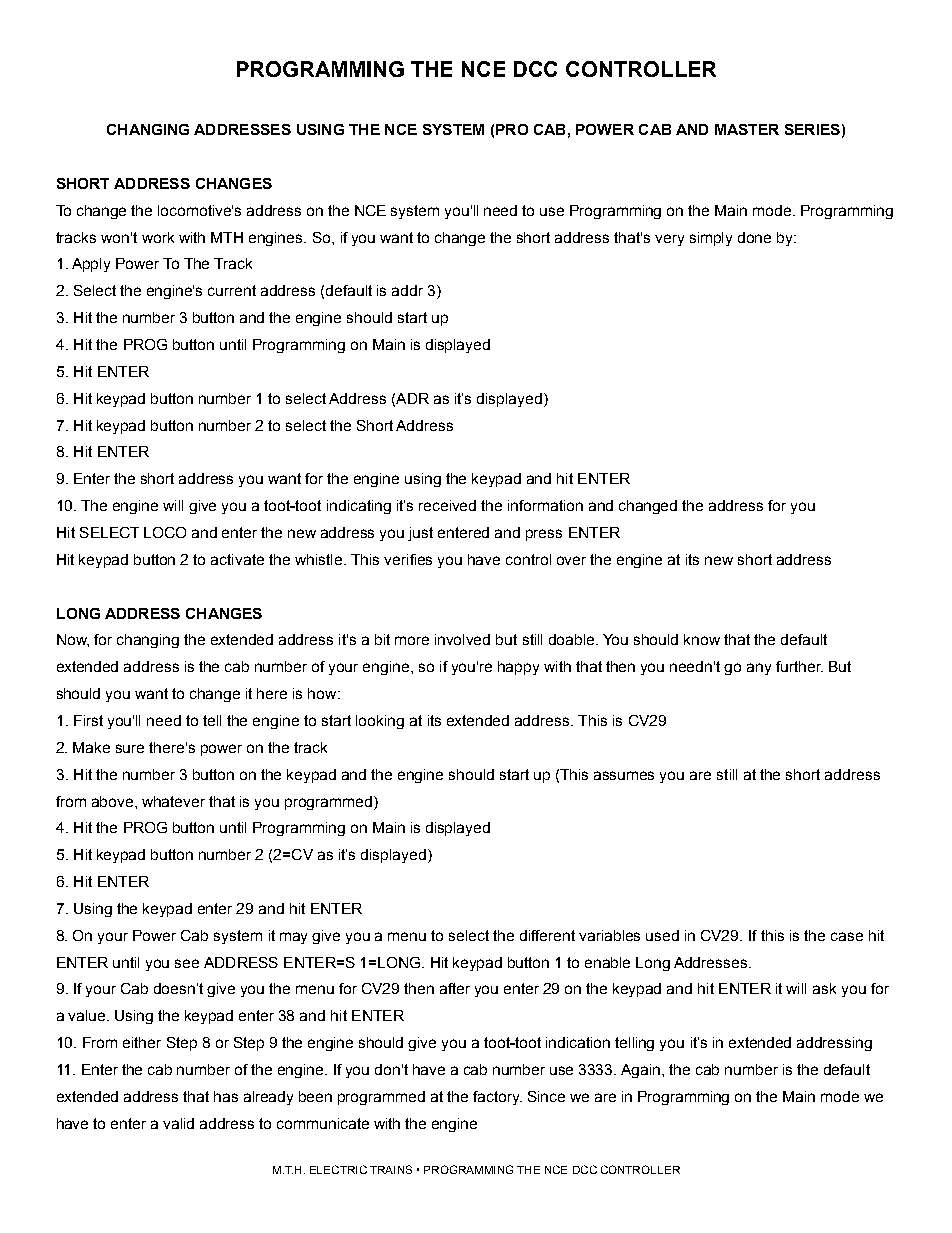 Image resolution: width=952 pixels, height=1233 pixels. Describe the element at coordinates (497, 1098) in the screenshot. I see `factory` at that location.
